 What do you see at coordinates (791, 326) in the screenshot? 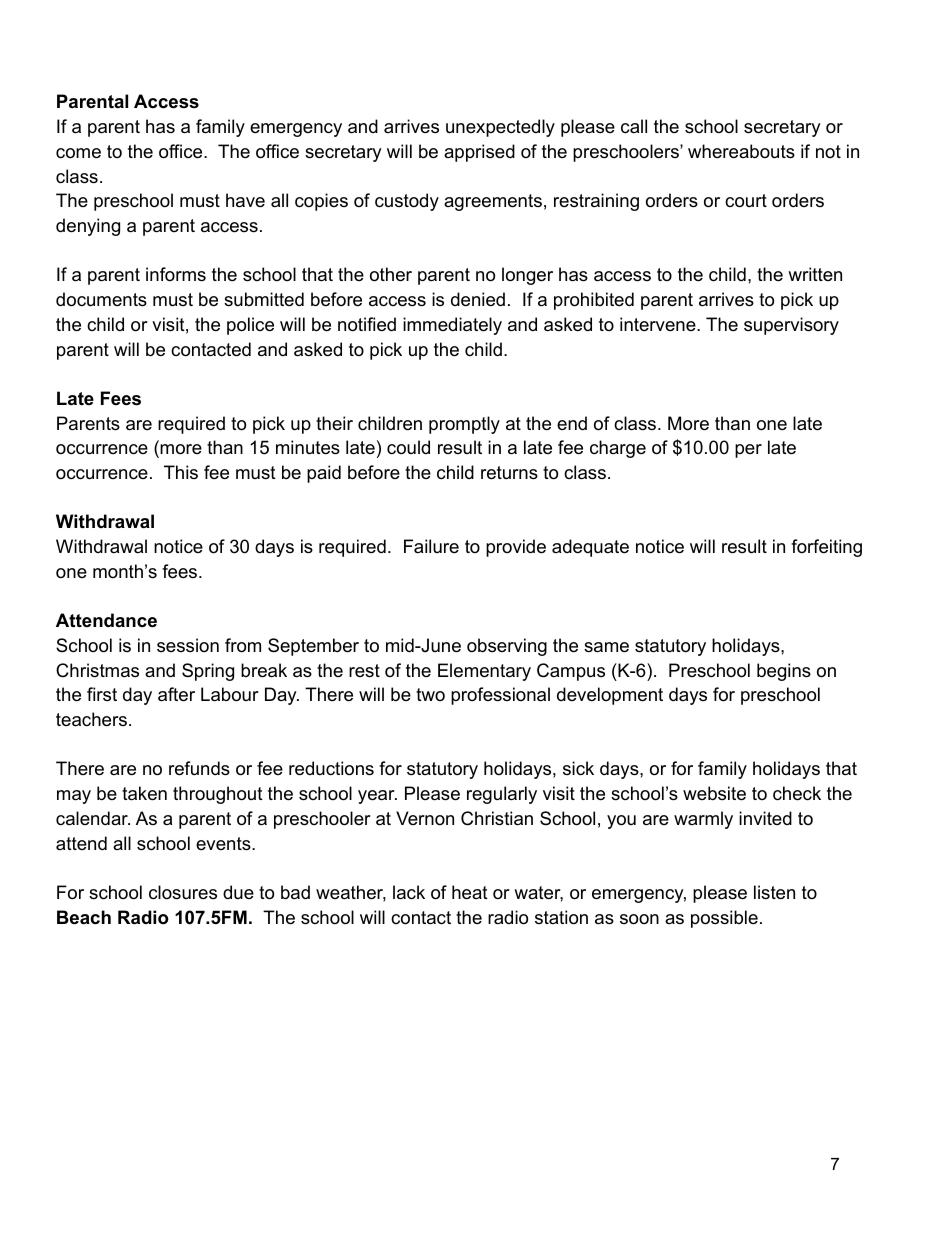
I see `supervisory` at bounding box center [791, 326].
